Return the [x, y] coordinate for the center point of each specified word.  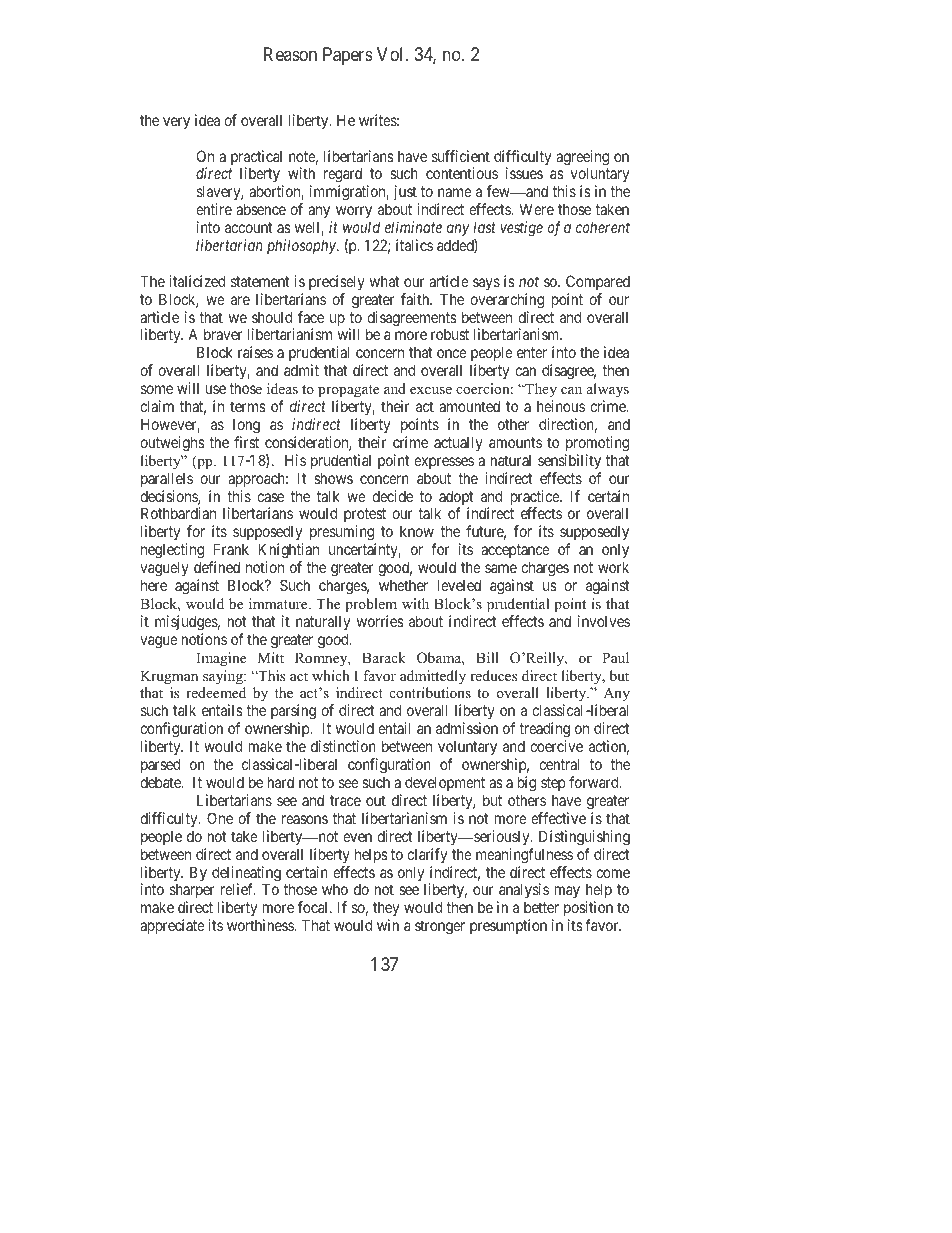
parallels [167, 479]
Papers [348, 56]
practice [536, 499]
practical [256, 159]
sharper [192, 892]
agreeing [582, 159]
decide [392, 496]
